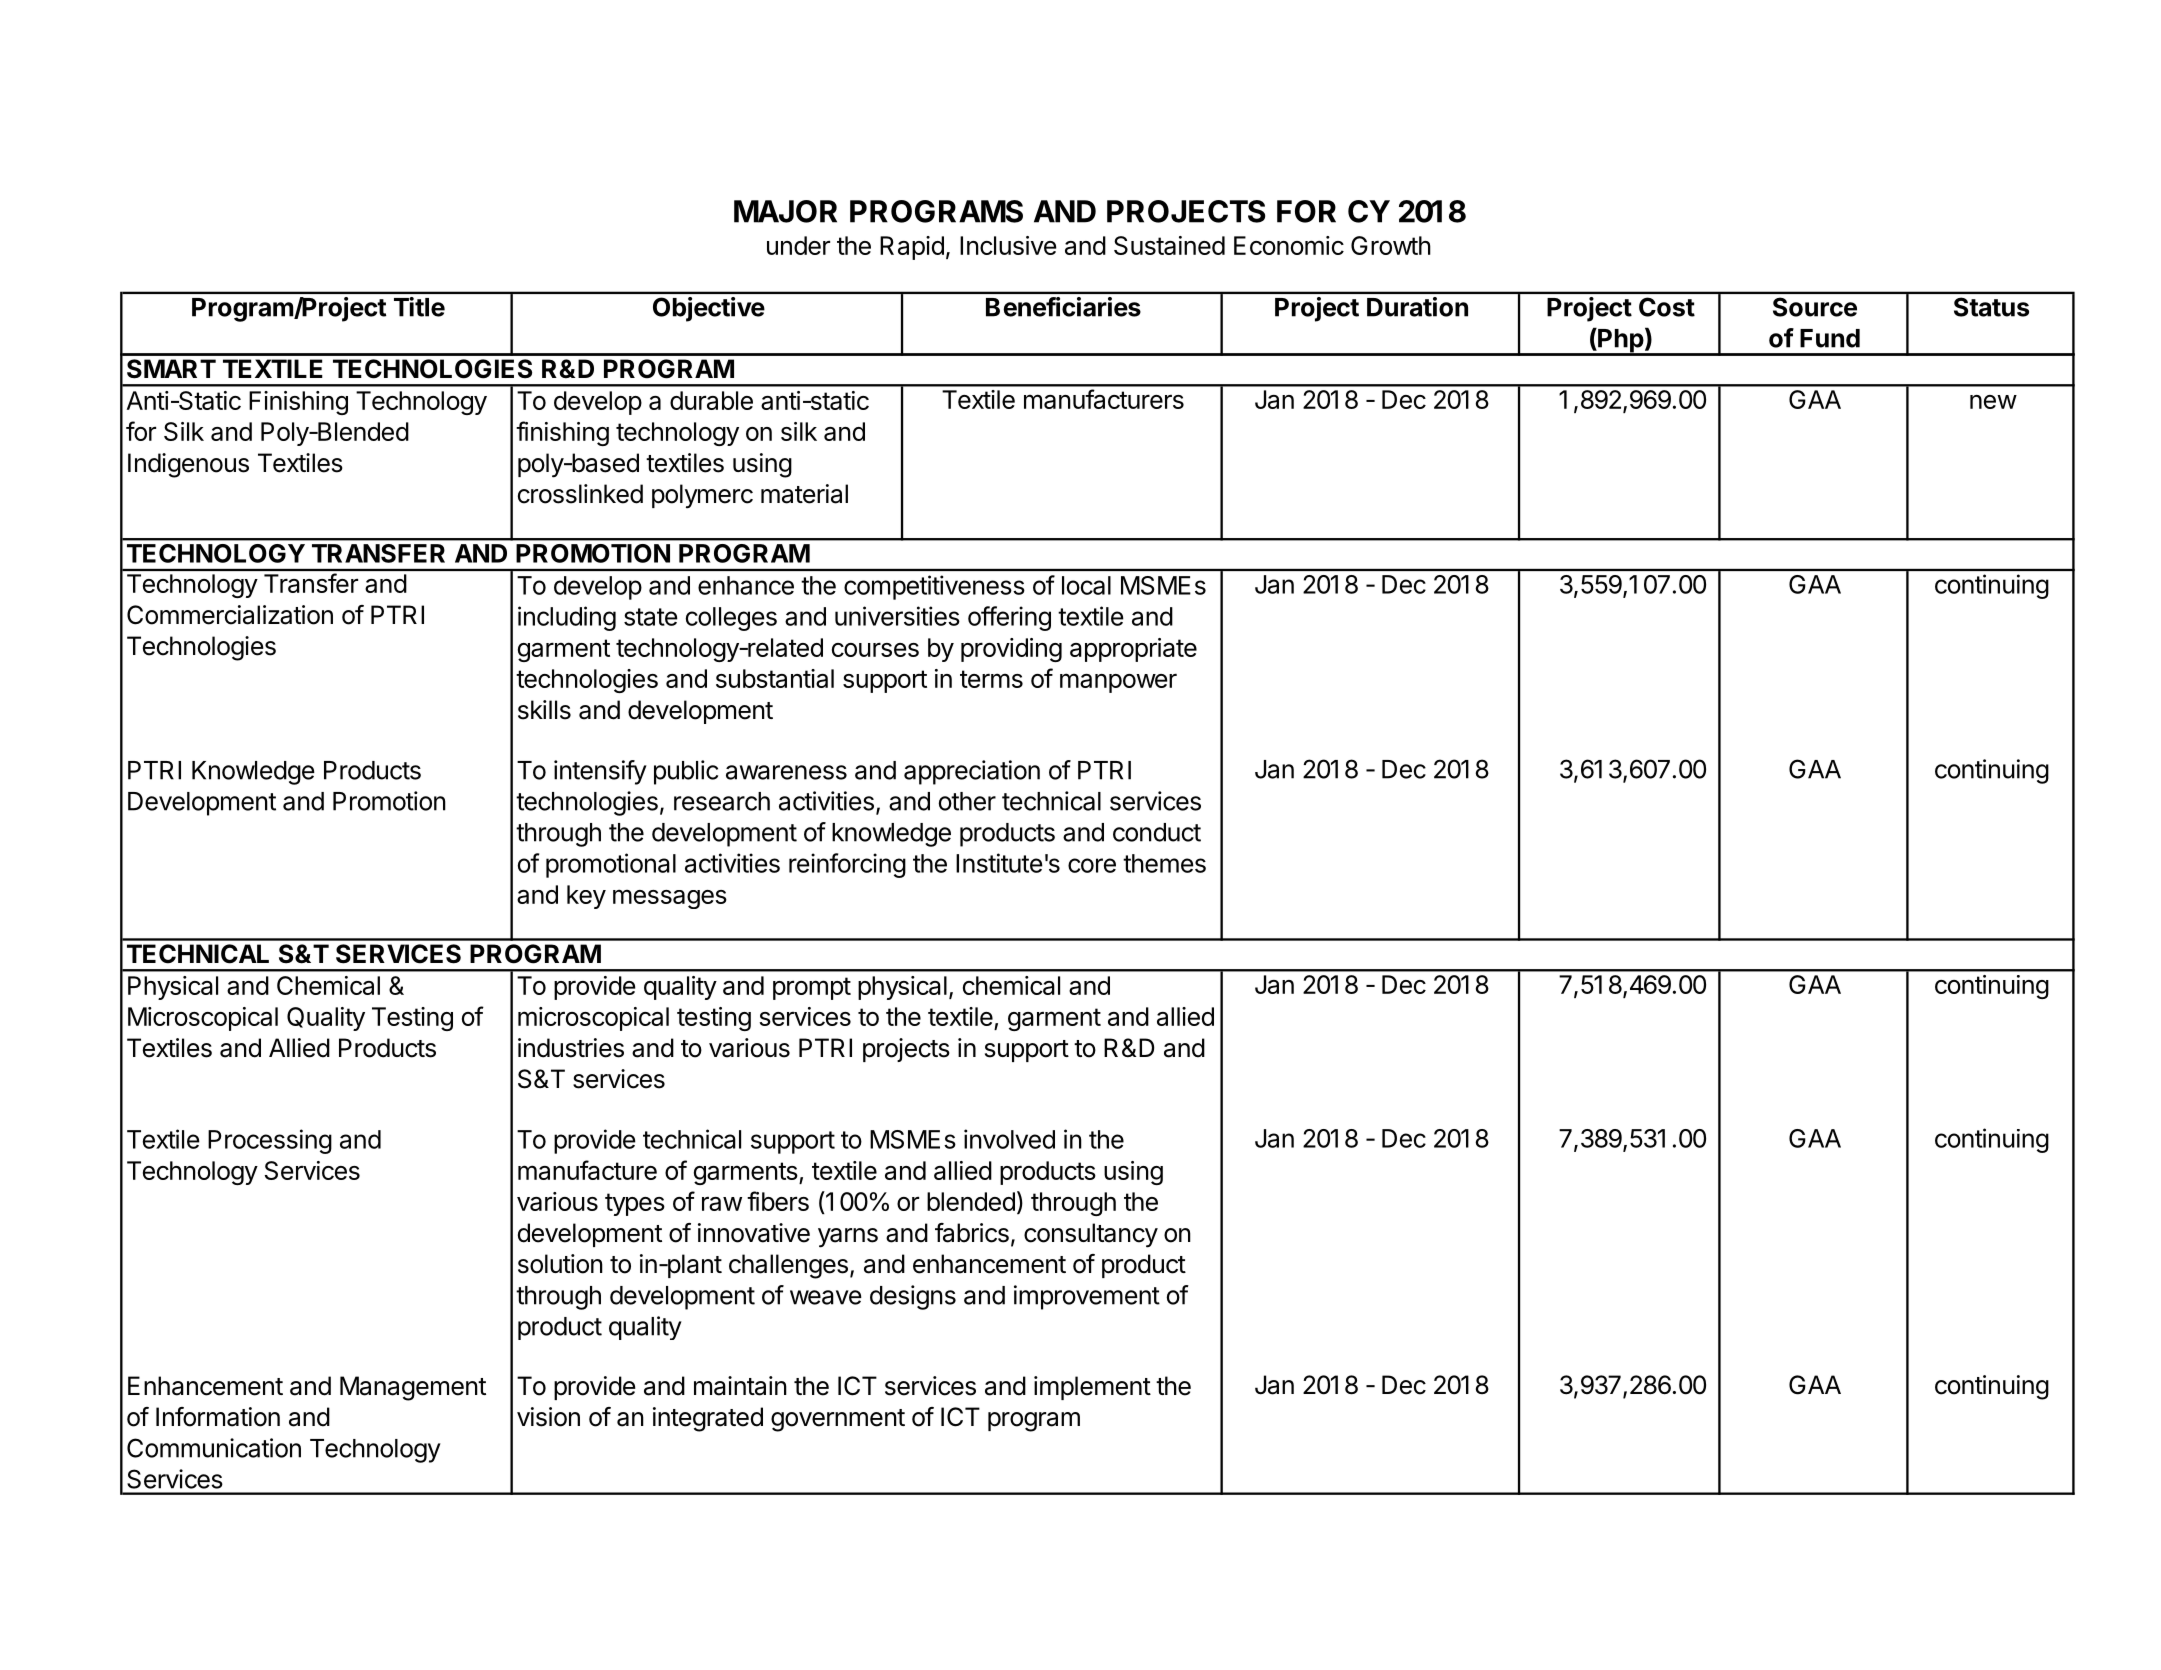 The width and height of the screenshot is (2161, 1670). I want to click on Source, so click(1815, 307).
